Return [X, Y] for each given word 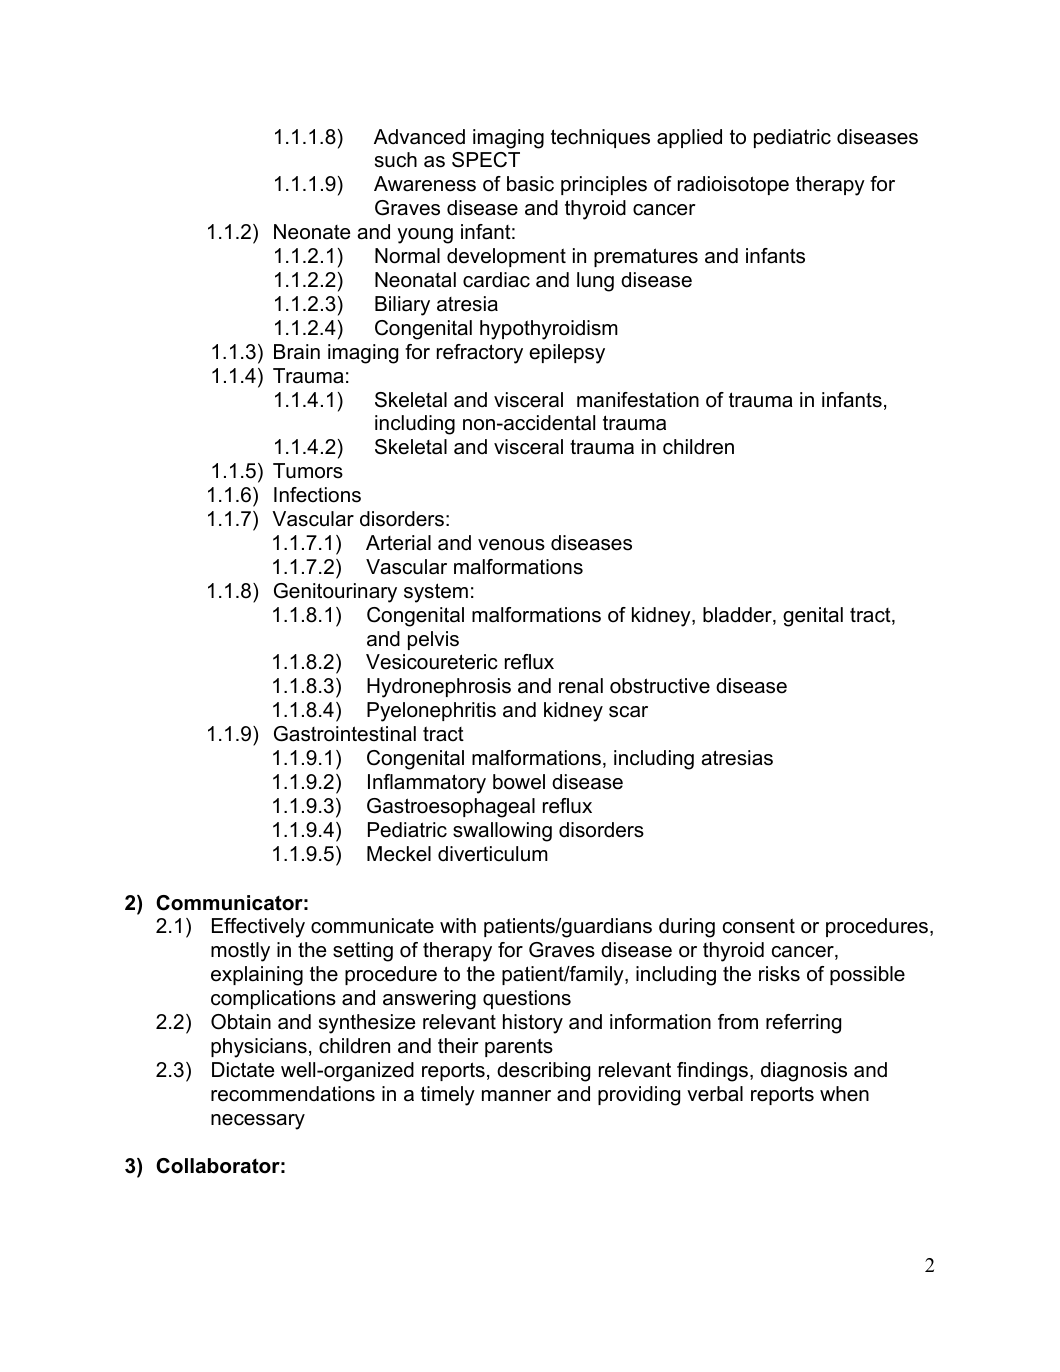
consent [759, 926]
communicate [372, 926]
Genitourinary [335, 593]
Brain [297, 352]
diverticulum [493, 854]
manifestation [638, 400]
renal [581, 686]
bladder [738, 616]
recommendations [293, 1094]
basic [530, 184]
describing [543, 1072]
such [396, 160]
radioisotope [733, 185]
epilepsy [567, 354]
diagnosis [804, 1072]
